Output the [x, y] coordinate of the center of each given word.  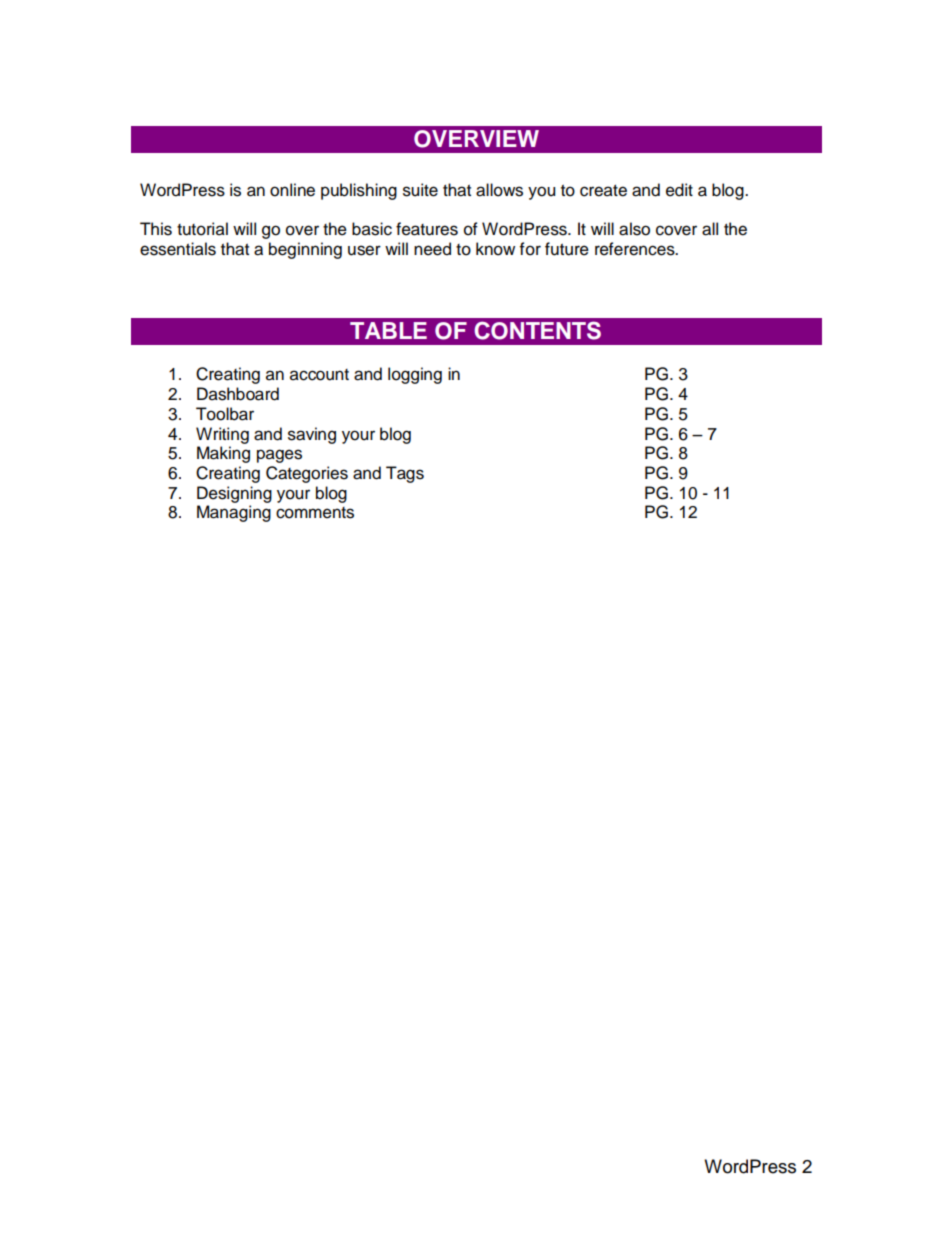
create [603, 191]
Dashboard [238, 394]
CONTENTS [537, 330]
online [292, 190]
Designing [234, 494]
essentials [178, 249]
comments [315, 513]
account [319, 375]
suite [420, 190]
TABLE [388, 330]
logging [415, 375]
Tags [405, 474]
